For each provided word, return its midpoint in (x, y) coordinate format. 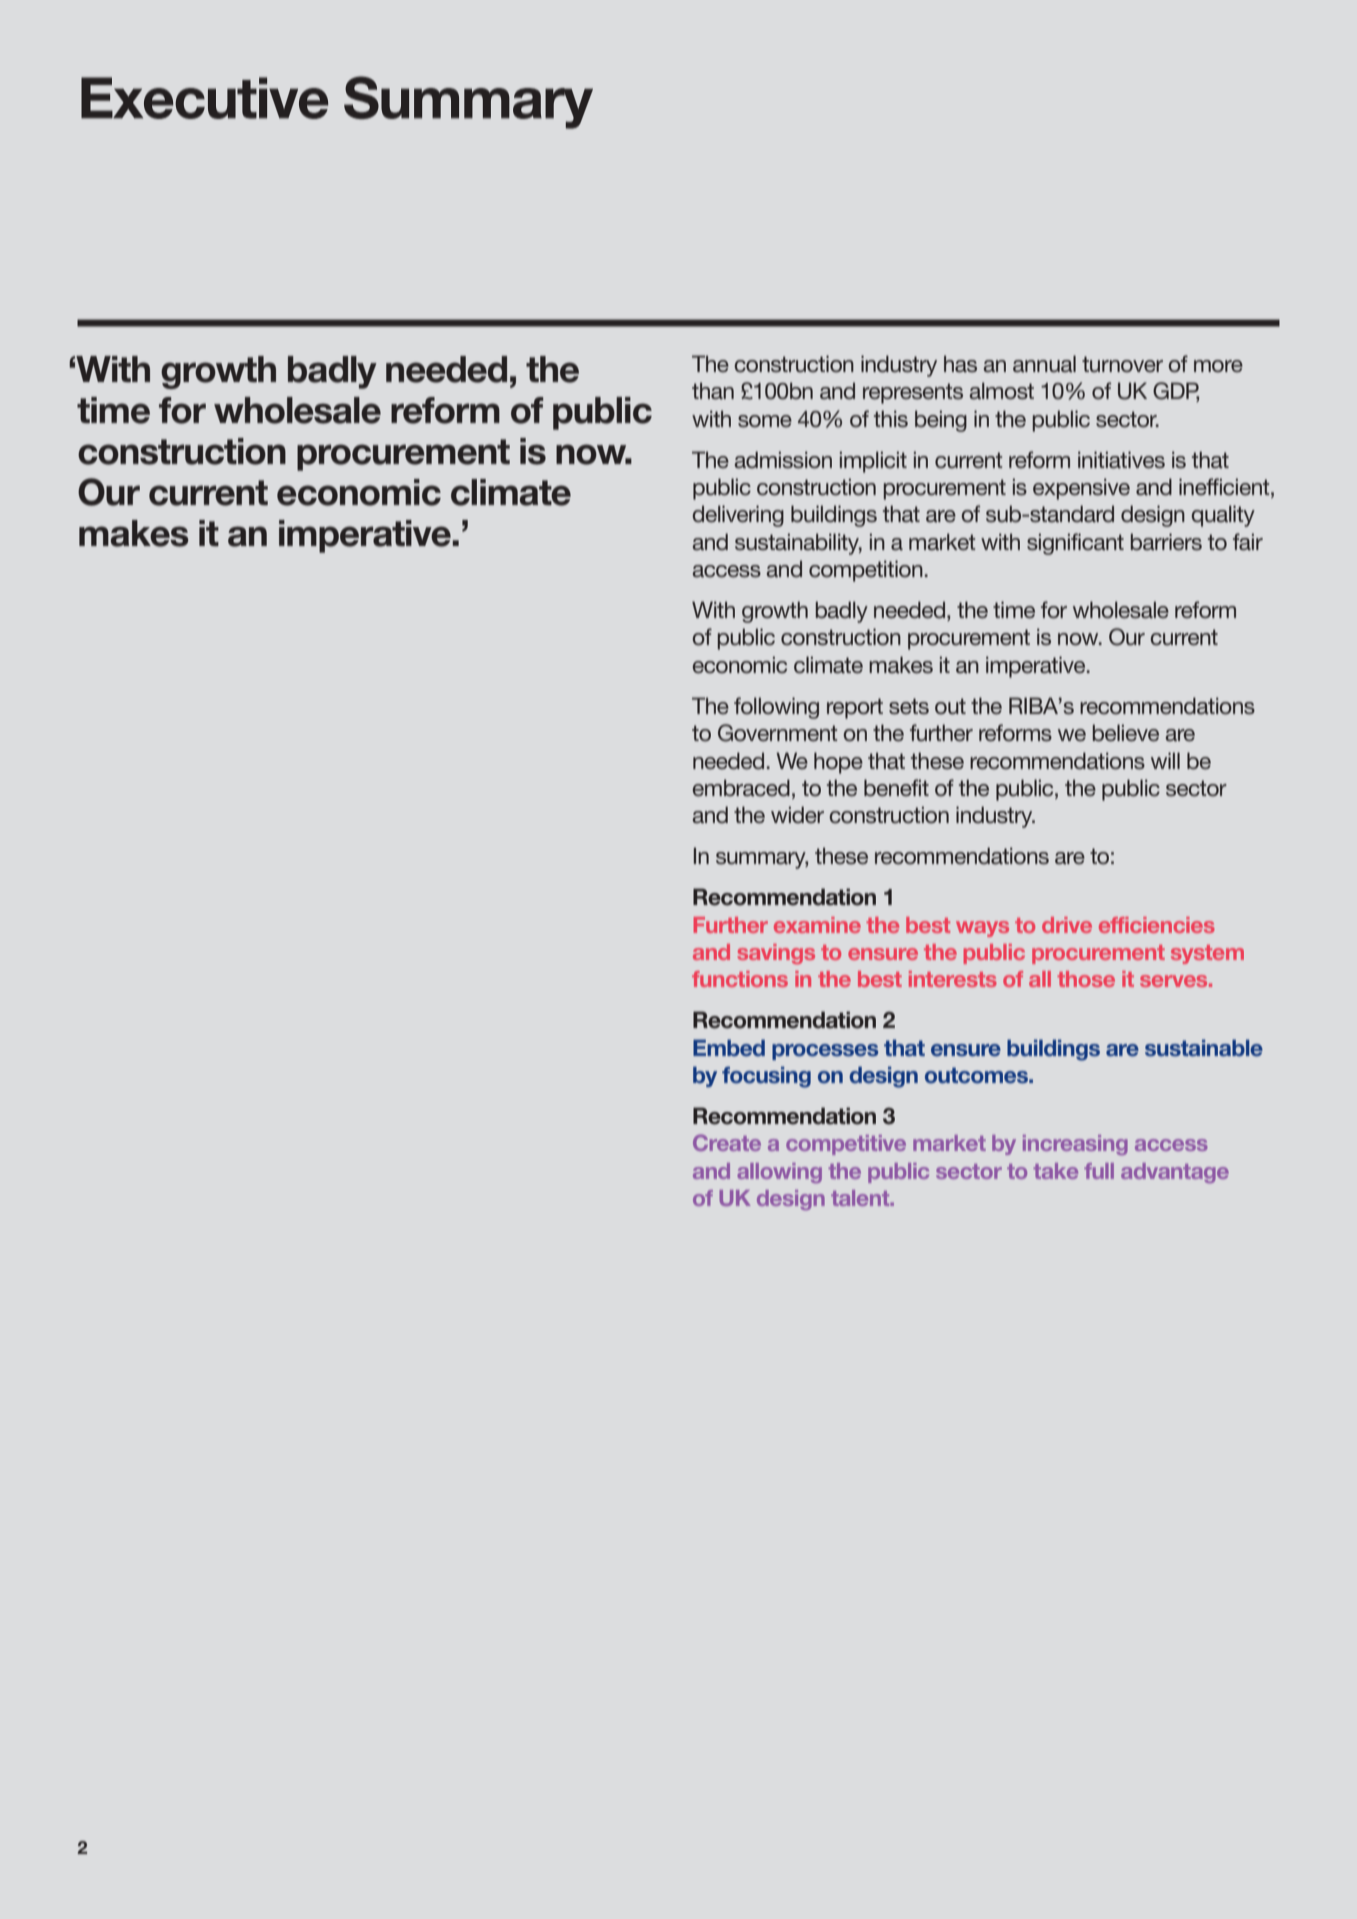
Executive (205, 98)
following (776, 708)
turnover (1122, 364)
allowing (779, 1173)
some (765, 421)
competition (866, 571)
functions (740, 979)
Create (727, 1142)
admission (783, 460)
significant (1075, 544)
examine (817, 925)
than (713, 391)
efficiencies (1157, 925)
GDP (1176, 392)
